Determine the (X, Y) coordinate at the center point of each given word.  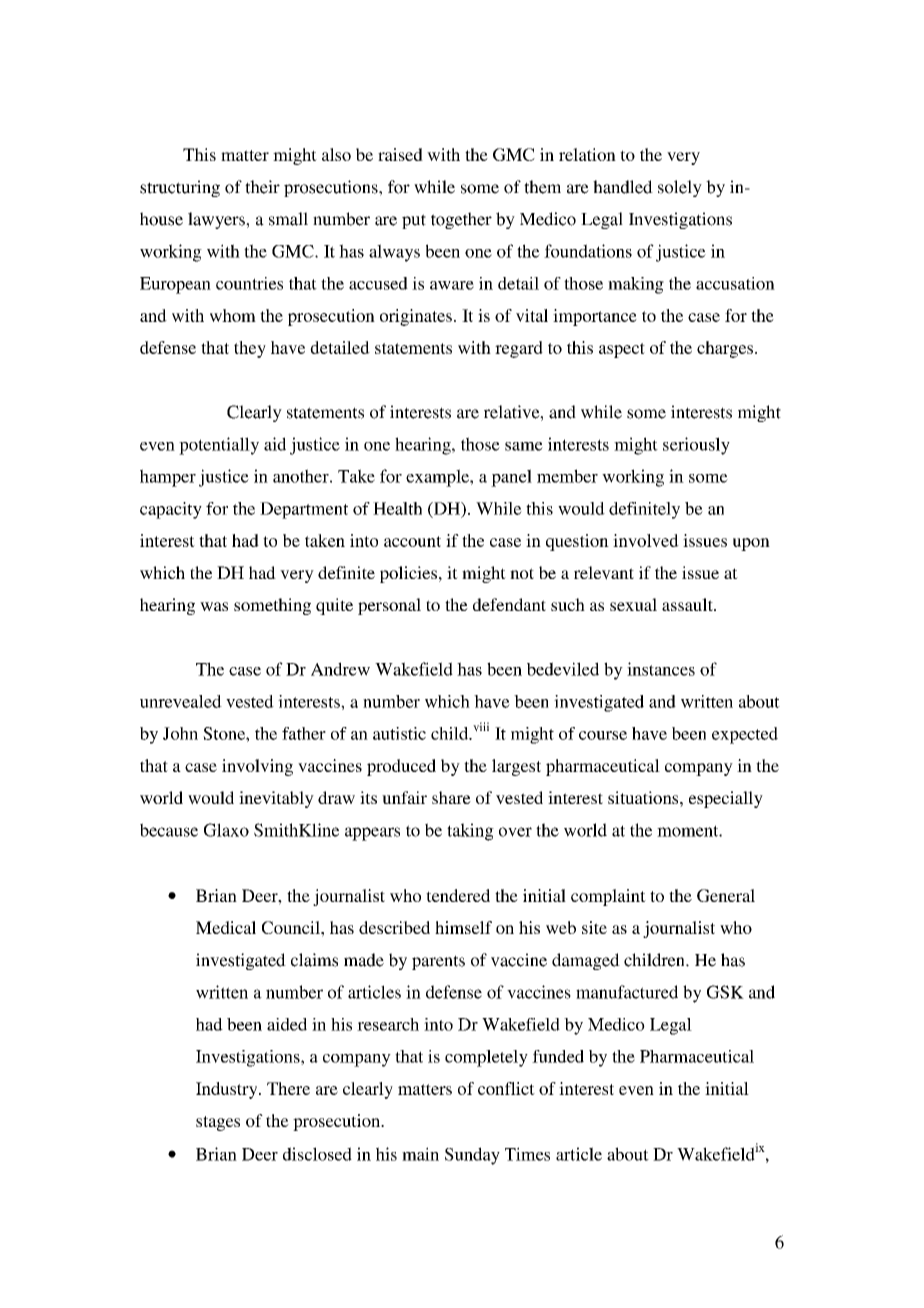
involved (646, 540)
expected (745, 735)
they (250, 349)
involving (257, 767)
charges (725, 349)
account (412, 541)
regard (519, 349)
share (451, 797)
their (262, 187)
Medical (226, 927)
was (214, 606)
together (461, 220)
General (726, 895)
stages (218, 1123)
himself (463, 927)
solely (680, 188)
